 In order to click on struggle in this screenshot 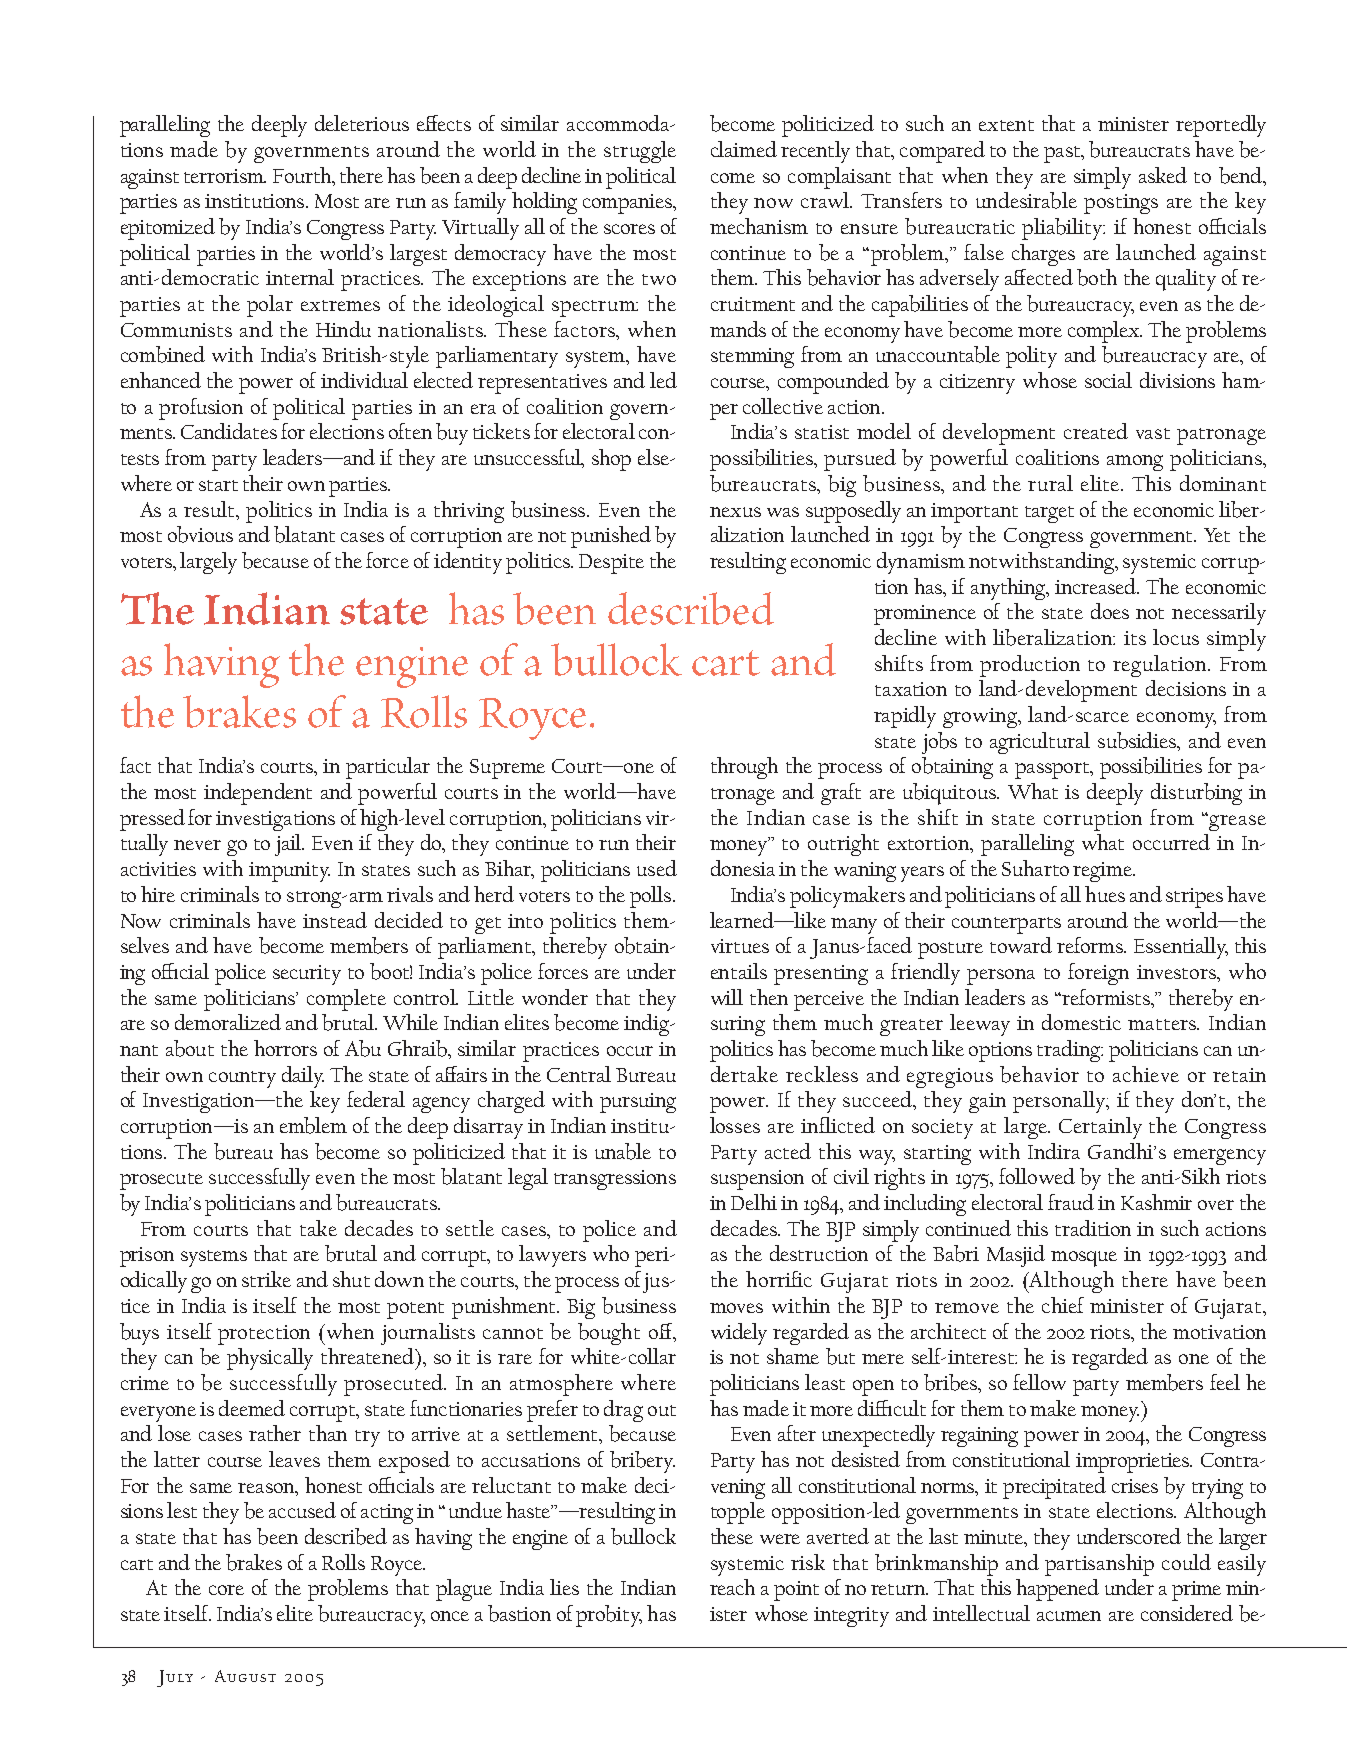, I will do `click(640, 152)`.
